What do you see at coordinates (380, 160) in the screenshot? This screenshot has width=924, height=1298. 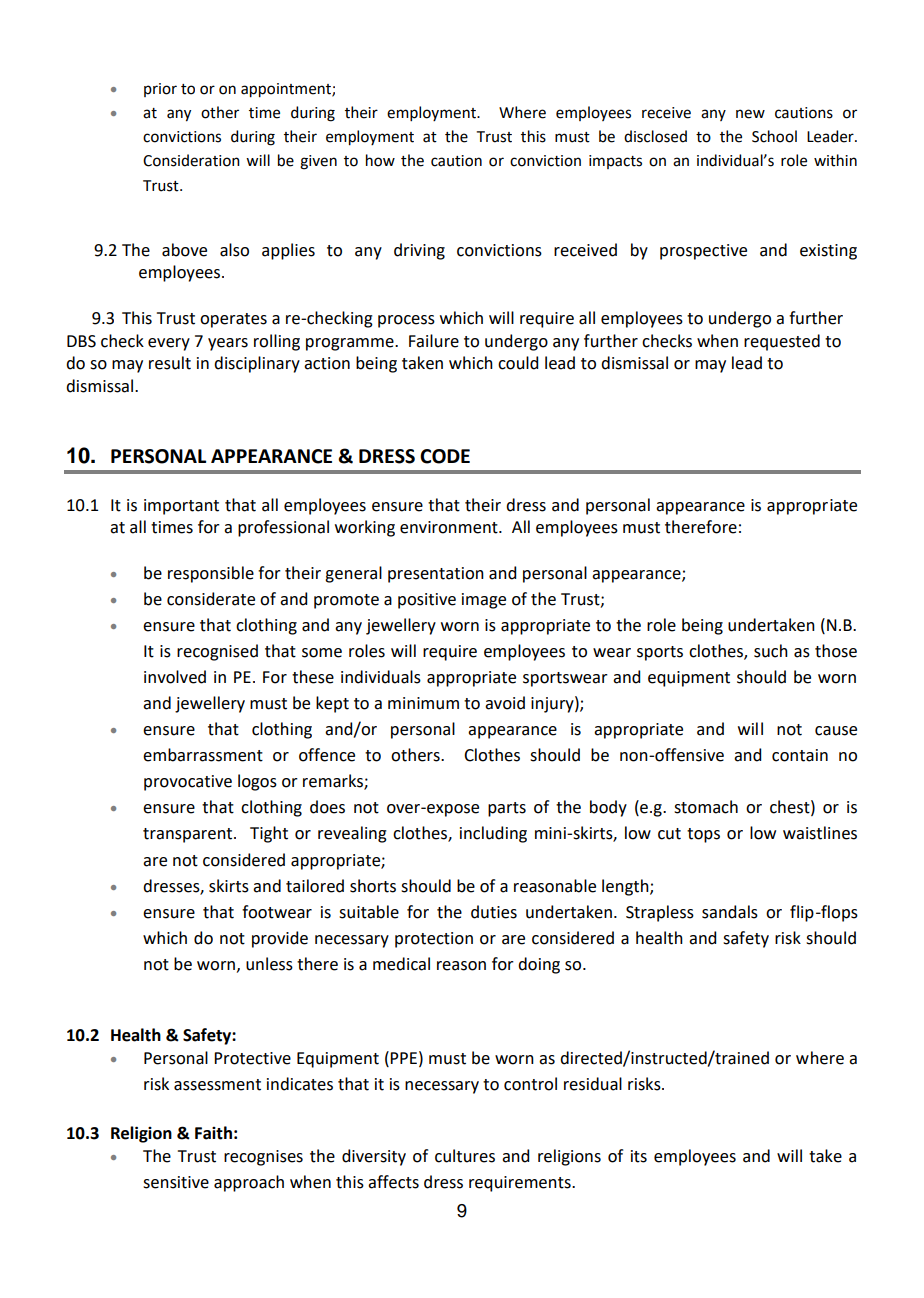 I see `how` at bounding box center [380, 160].
